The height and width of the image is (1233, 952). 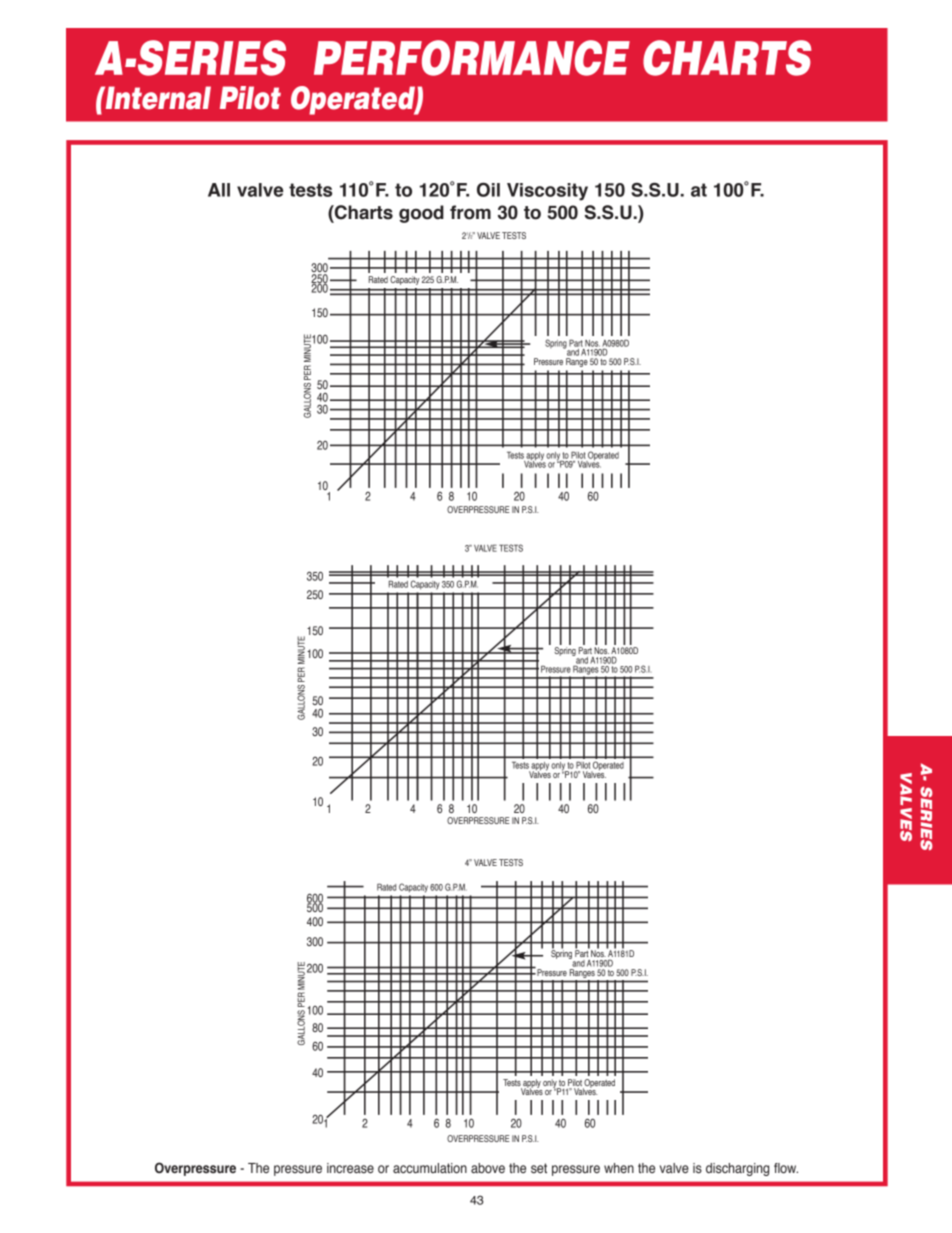 I want to click on flow, so click(x=786, y=1168).
